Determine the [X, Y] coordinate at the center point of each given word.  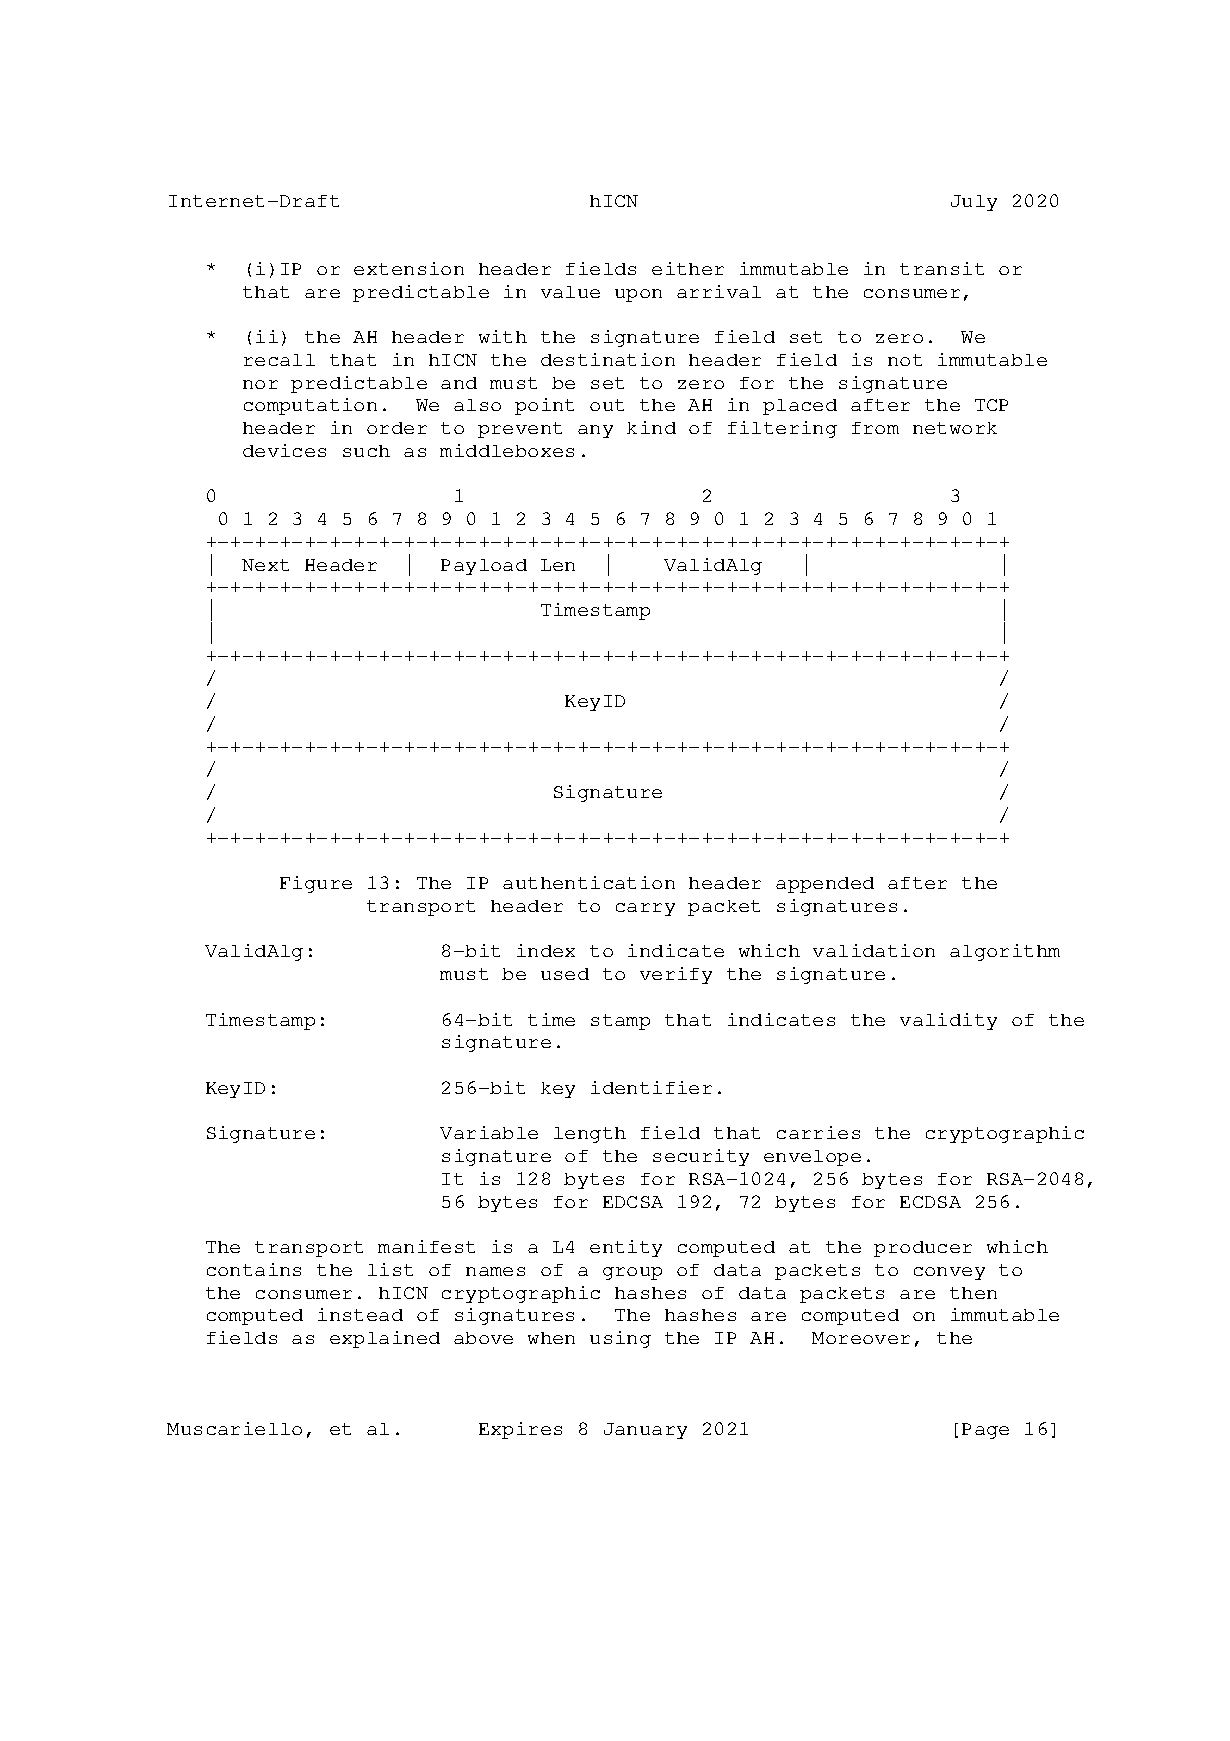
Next [265, 565]
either [688, 268]
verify [676, 975]
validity [948, 1021]
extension [409, 268]
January [645, 1431]
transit [942, 268]
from [875, 428]
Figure [316, 884]
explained [385, 1339]
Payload [484, 567]
